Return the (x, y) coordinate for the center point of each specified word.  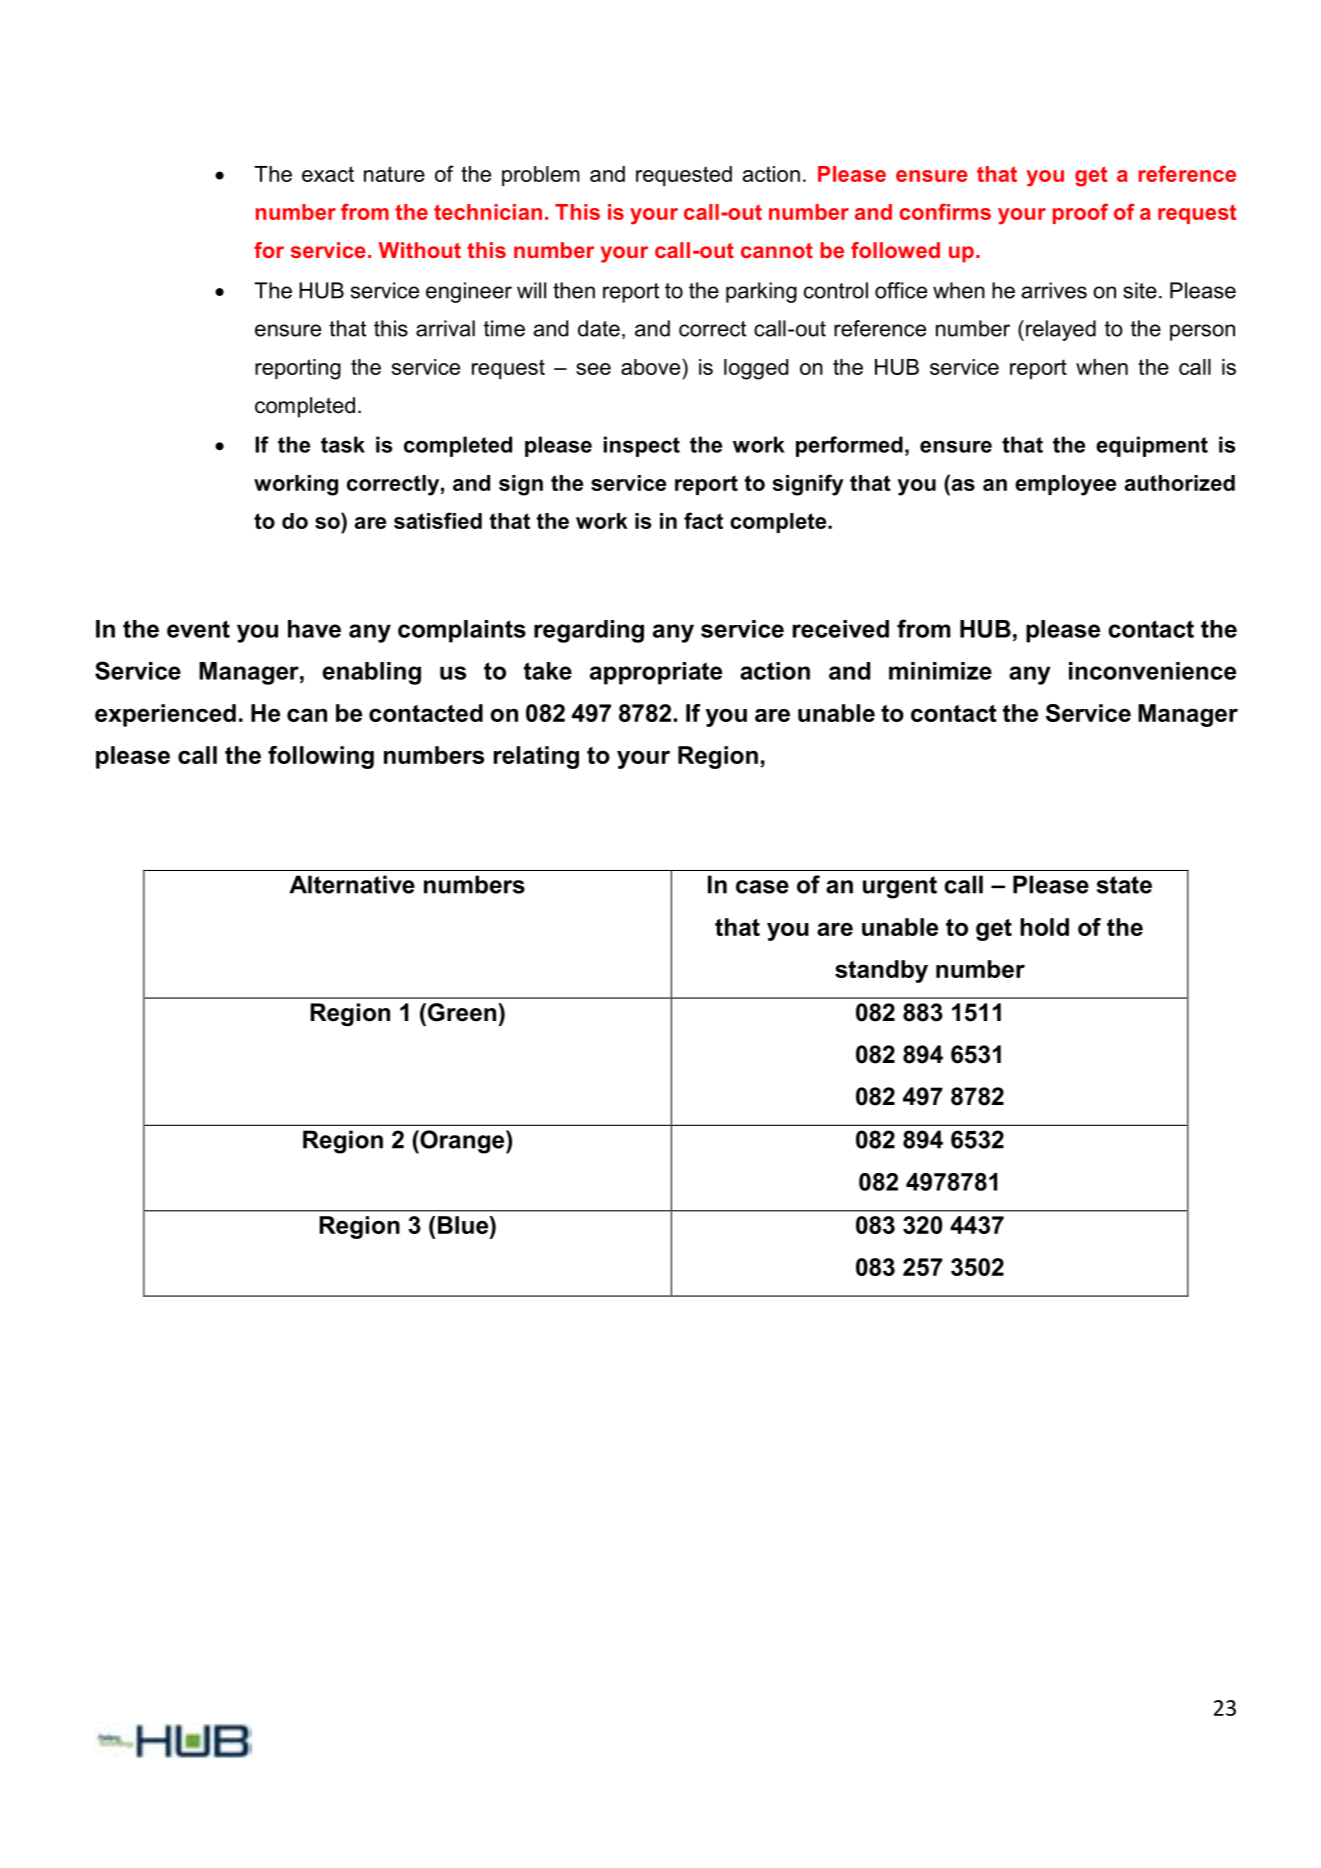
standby (881, 971)
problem (541, 176)
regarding (589, 631)
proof (1080, 213)
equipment (1152, 446)
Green (463, 1012)
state (1124, 885)
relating (536, 757)
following (321, 757)
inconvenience (1152, 671)
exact (328, 174)
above (650, 367)
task (343, 444)
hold (1044, 927)
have (314, 629)
